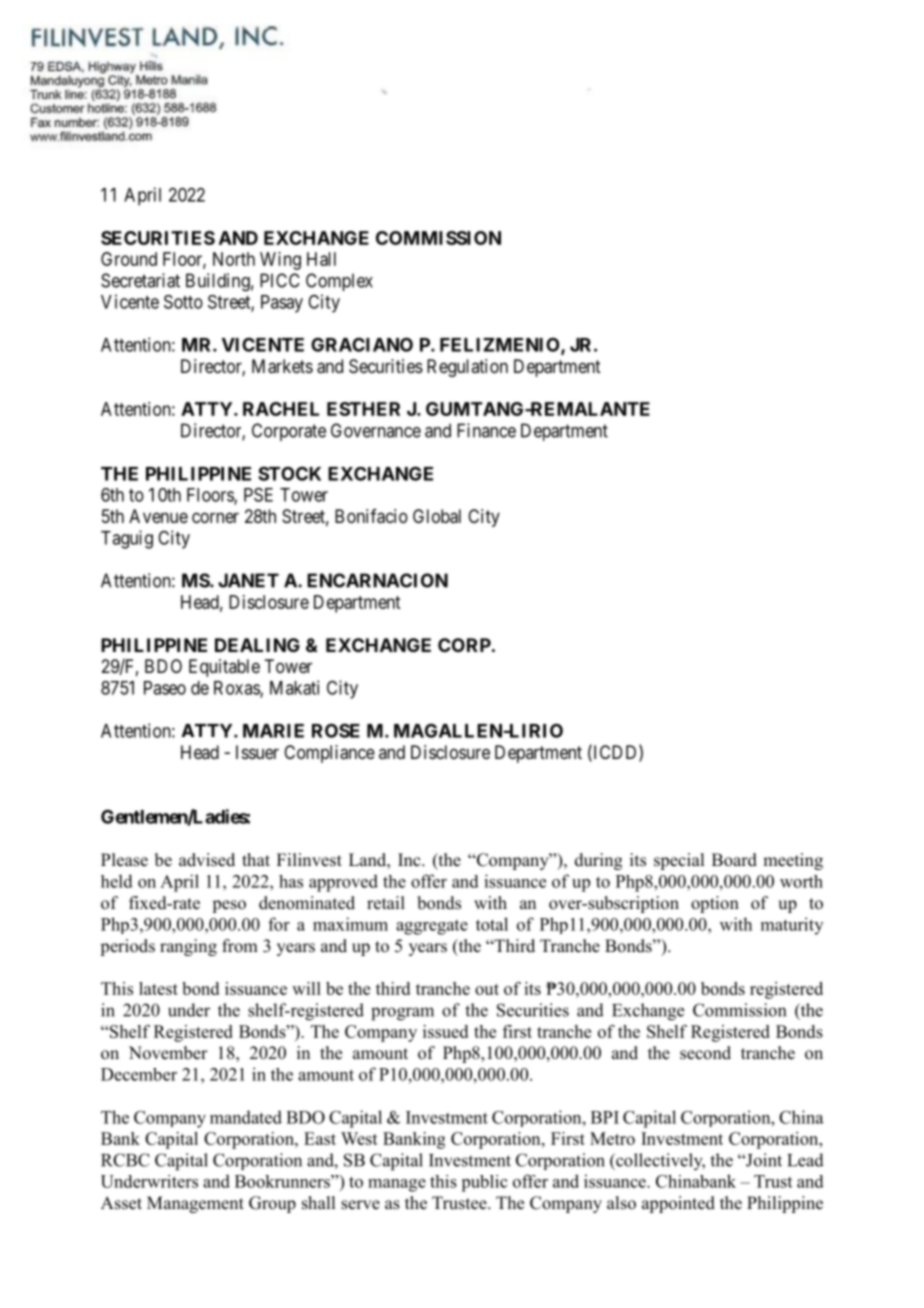 Image resolution: width=924 pixels, height=1308 pixels. I want to click on Board, so click(734, 860).
